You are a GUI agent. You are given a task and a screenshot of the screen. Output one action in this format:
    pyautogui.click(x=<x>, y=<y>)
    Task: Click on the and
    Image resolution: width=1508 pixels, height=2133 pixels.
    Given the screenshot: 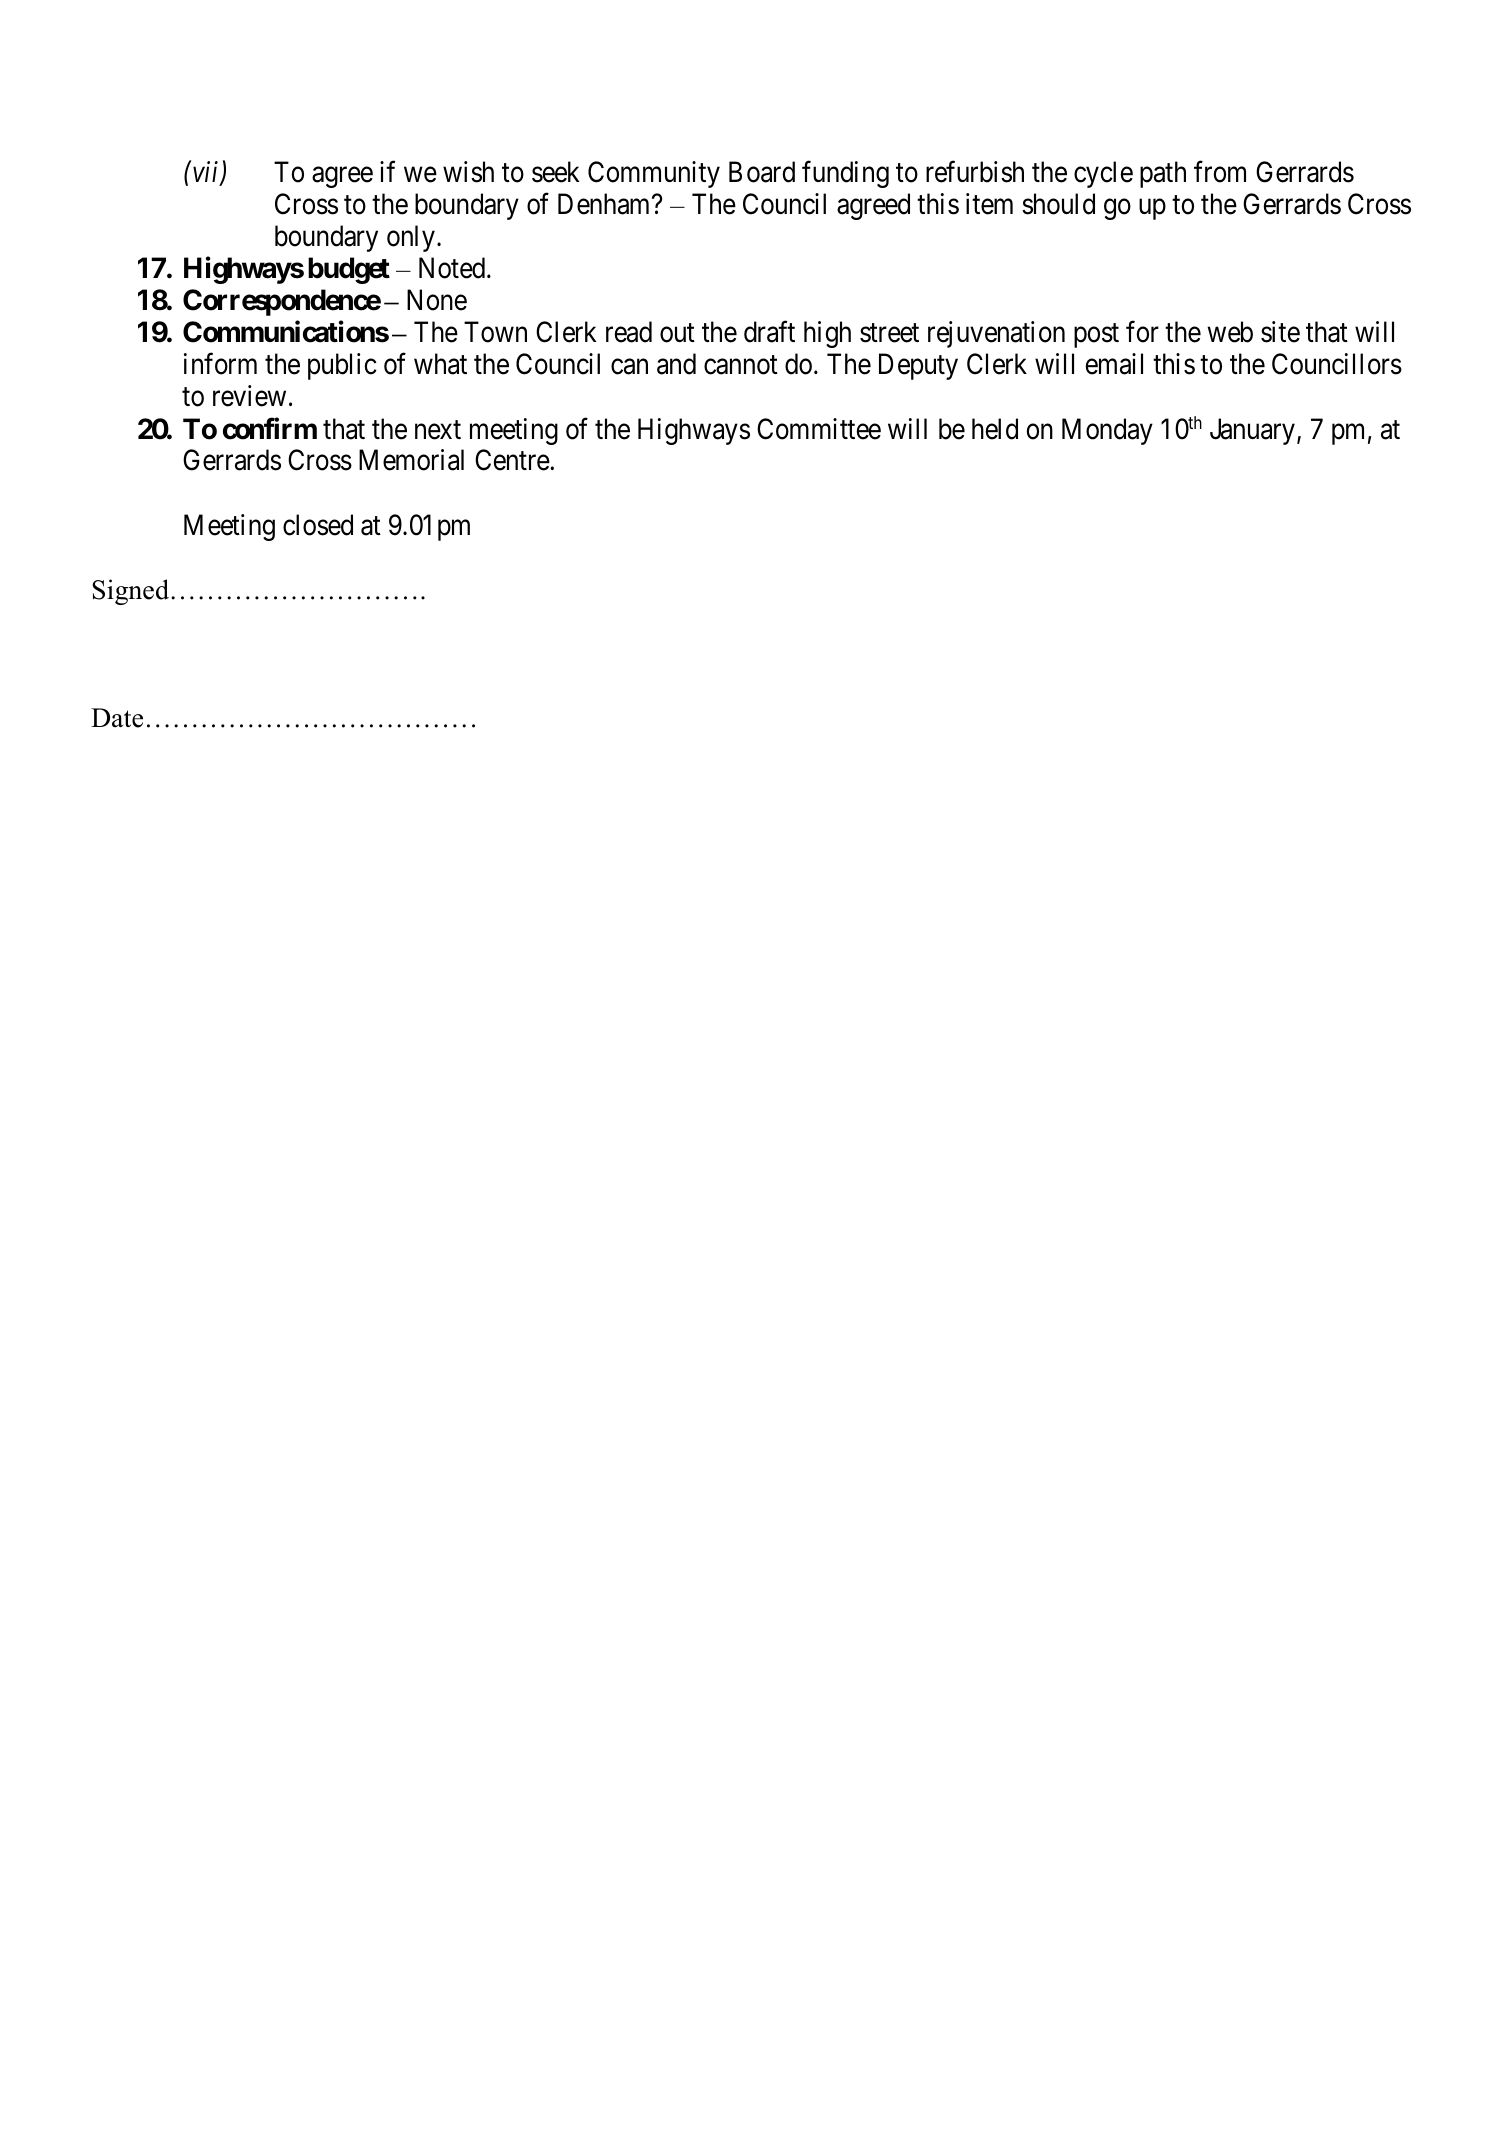 What is the action you would take?
    pyautogui.click(x=676, y=364)
